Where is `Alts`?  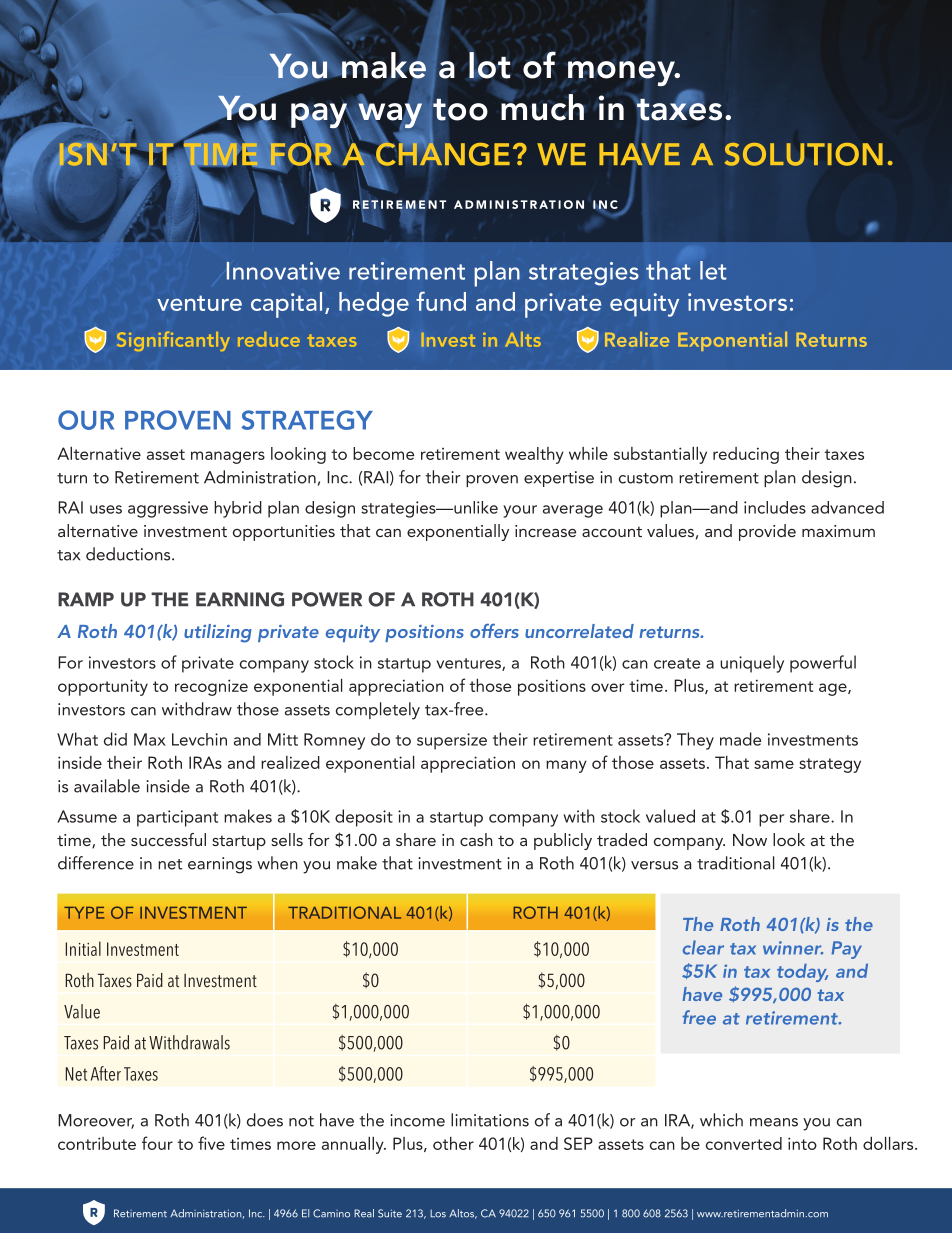 Alts is located at coordinates (523, 339).
